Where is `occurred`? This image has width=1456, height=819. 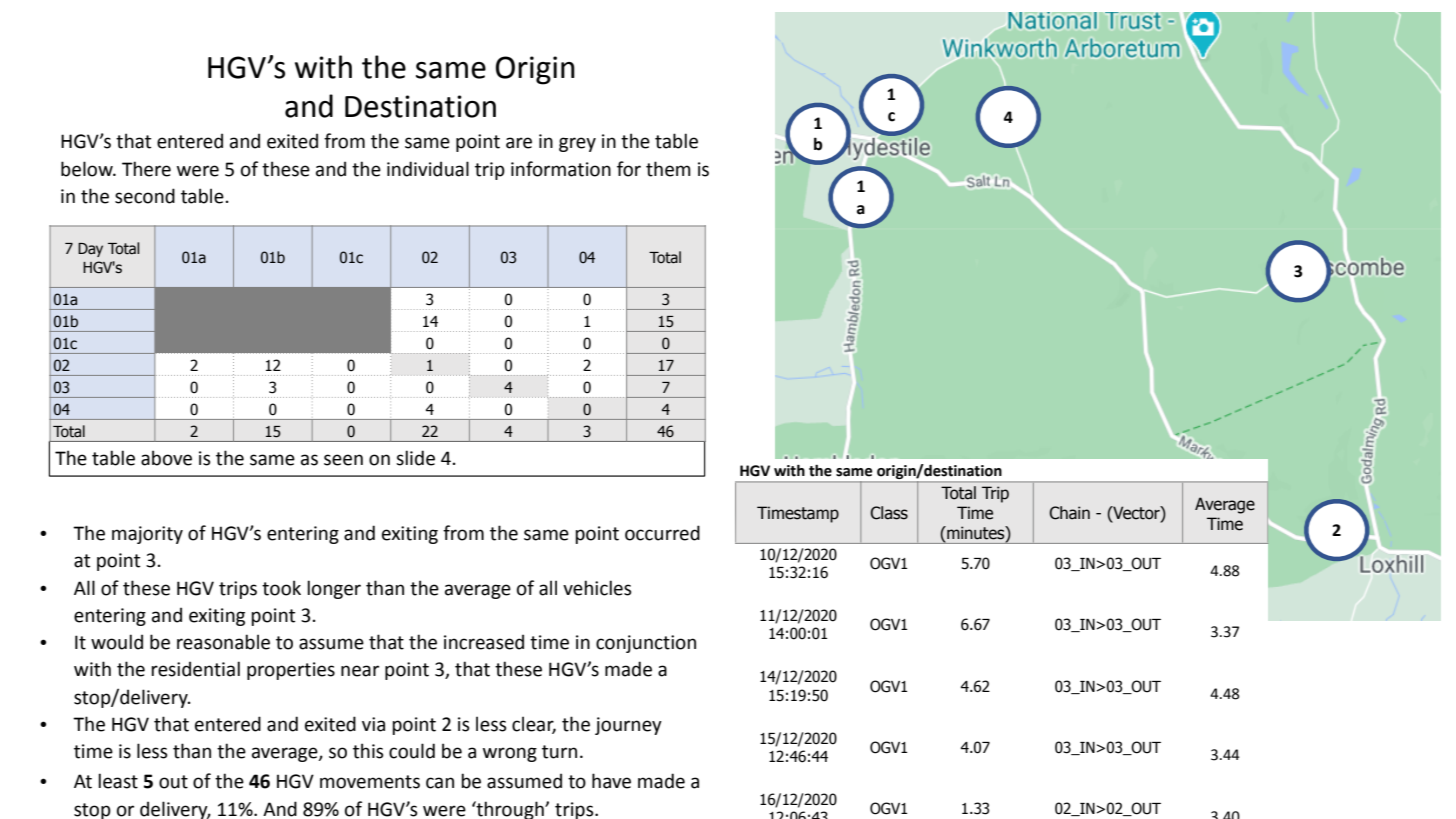
occurred is located at coordinates (662, 533).
